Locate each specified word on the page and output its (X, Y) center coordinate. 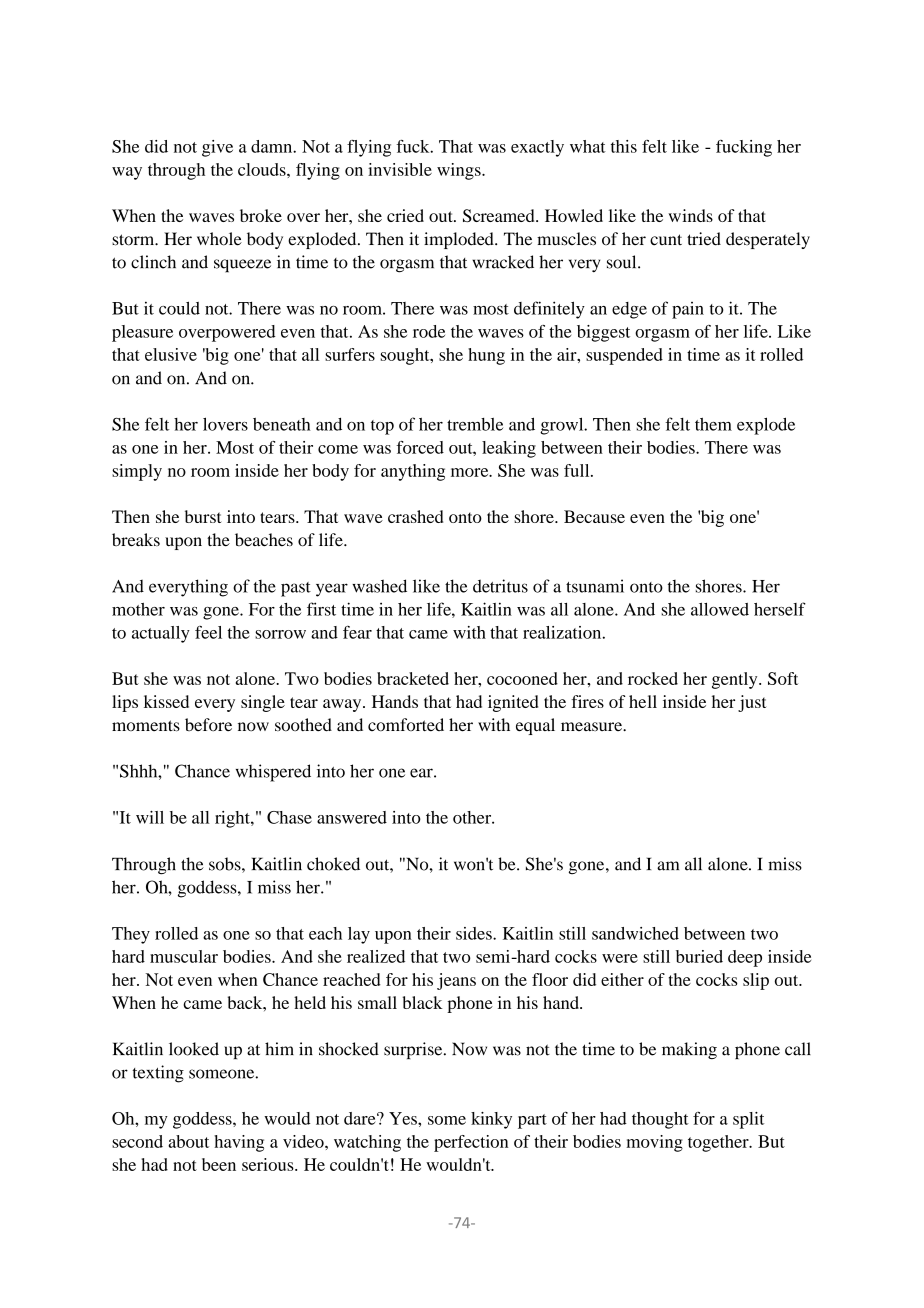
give (217, 148)
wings (460, 171)
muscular (184, 956)
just (752, 703)
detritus (500, 586)
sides (475, 933)
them (713, 424)
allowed (720, 609)
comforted (406, 724)
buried (699, 956)
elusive (171, 354)
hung (486, 356)
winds (690, 215)
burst (203, 516)
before (208, 725)
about (188, 1141)
